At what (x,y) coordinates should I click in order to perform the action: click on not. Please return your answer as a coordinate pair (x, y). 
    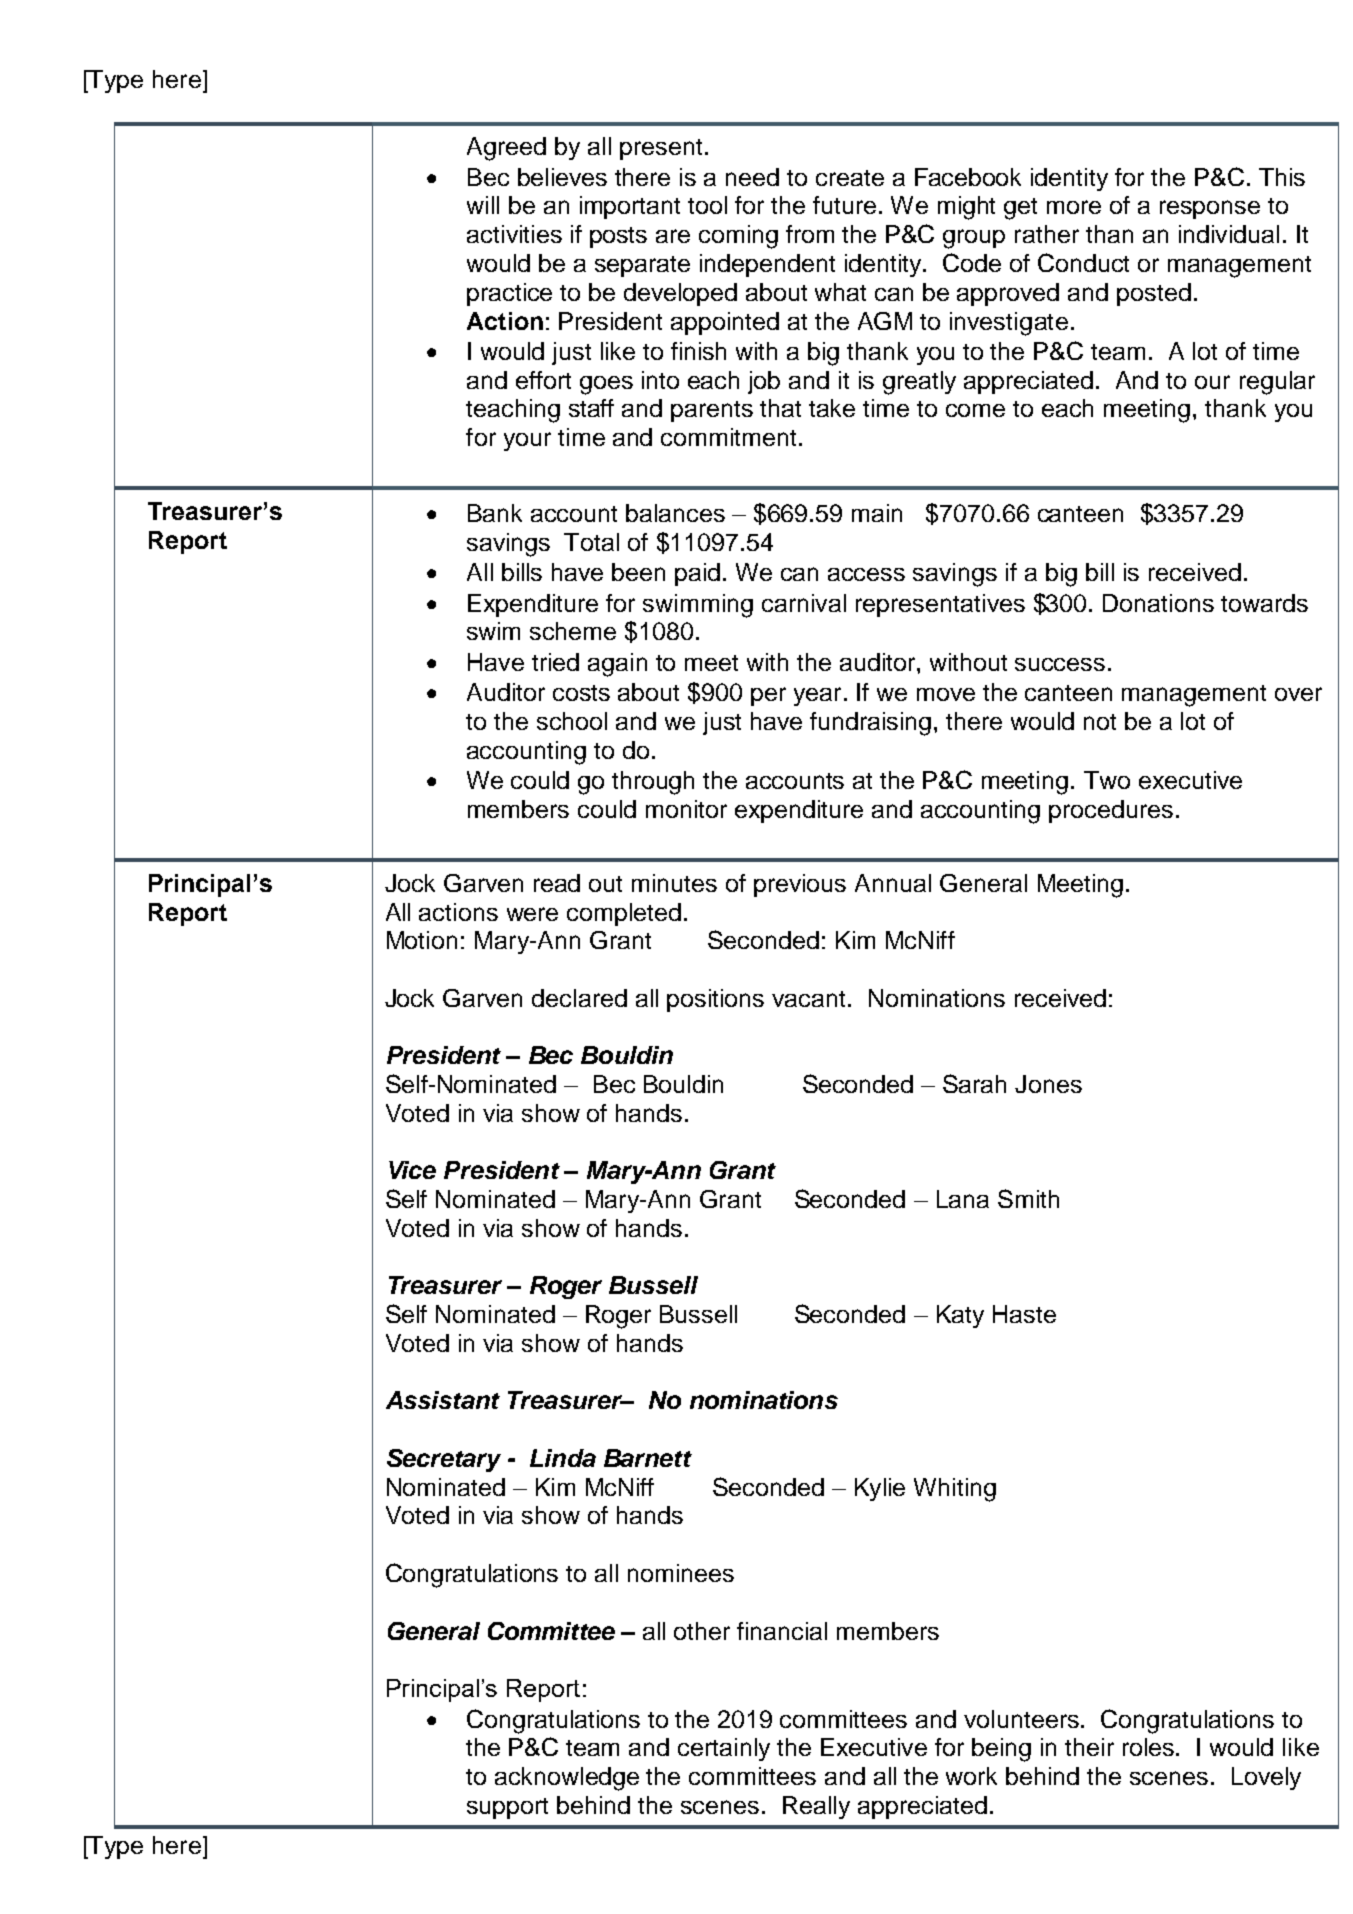
    Looking at the image, I should click on (1100, 722).
